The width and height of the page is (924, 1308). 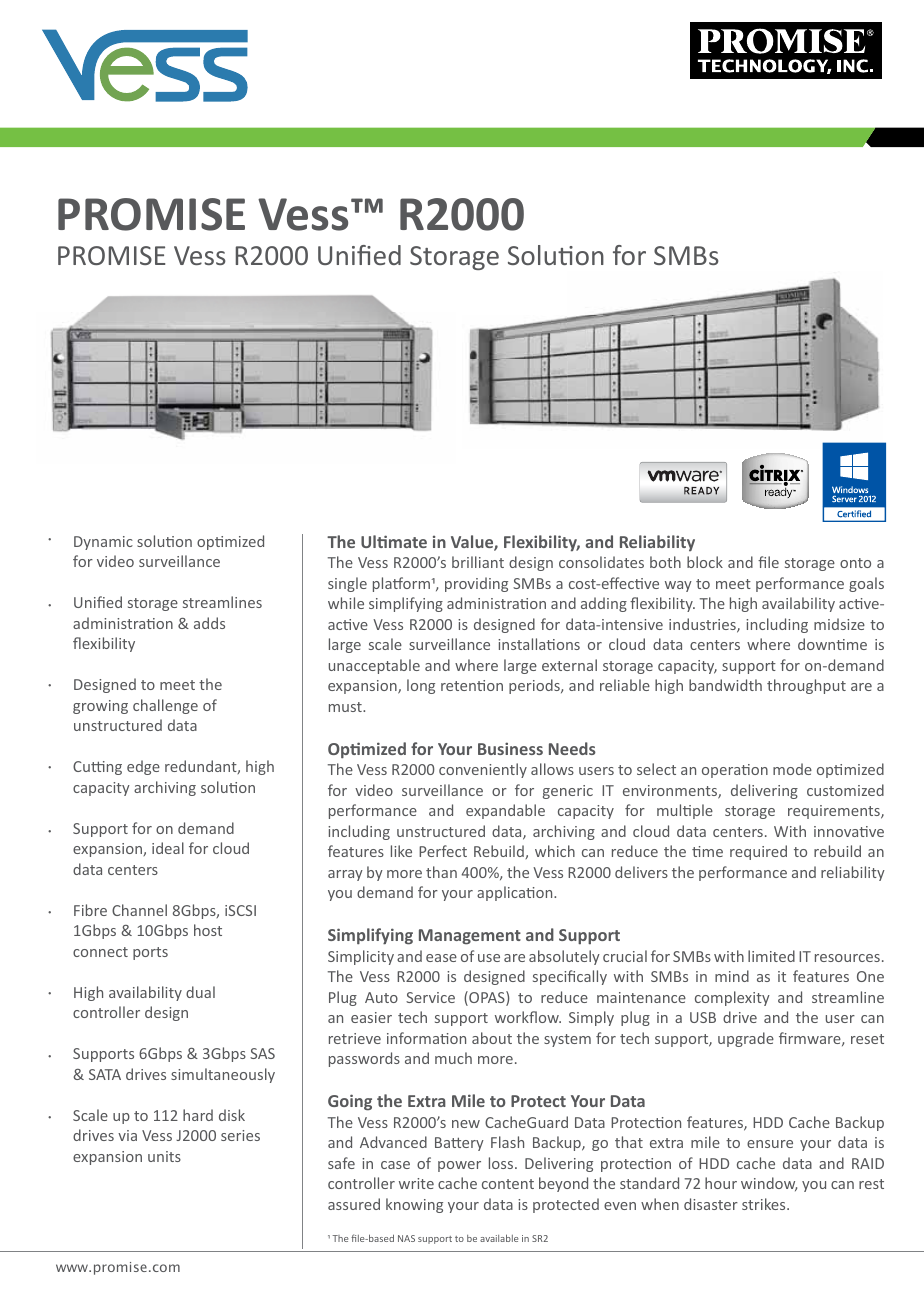 What do you see at coordinates (453, 1058) in the page?
I see `much` at bounding box center [453, 1058].
